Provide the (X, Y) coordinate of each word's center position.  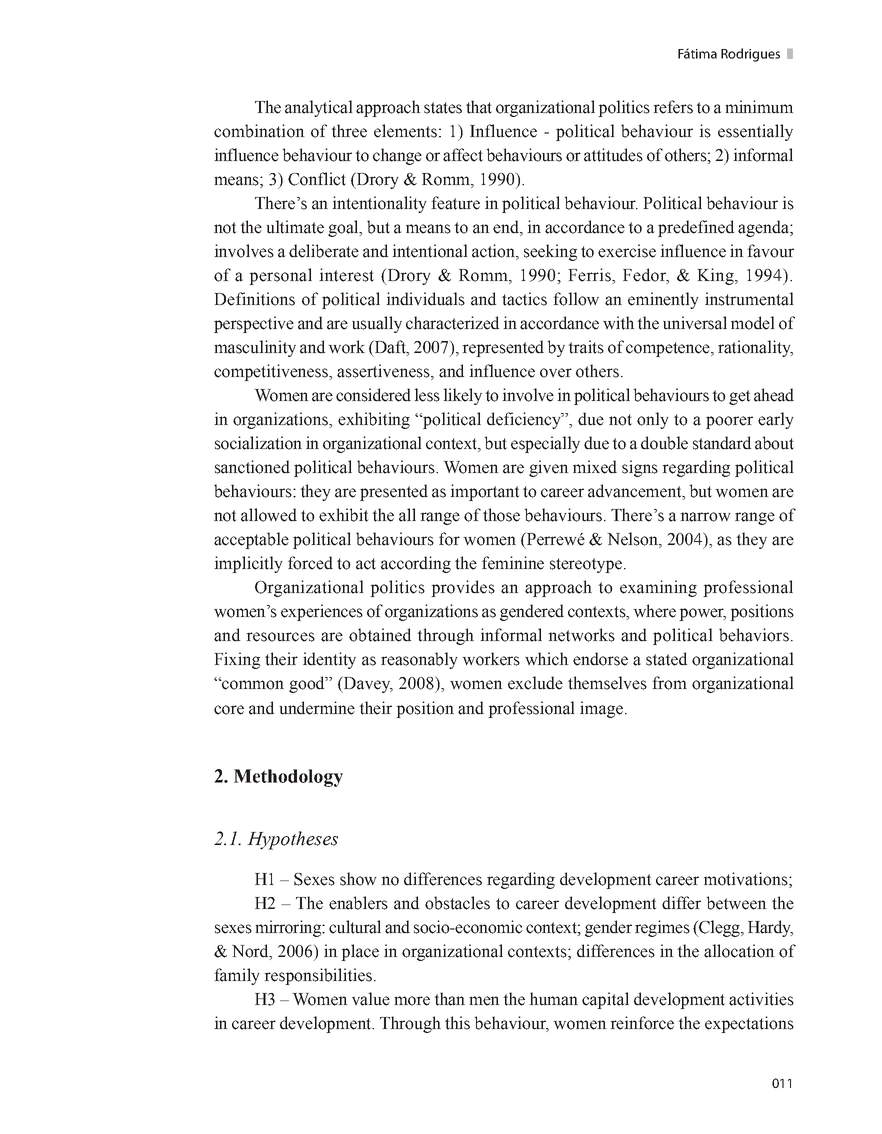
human (553, 999)
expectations (749, 1024)
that (479, 107)
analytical (319, 108)
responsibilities (319, 976)
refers (673, 107)
